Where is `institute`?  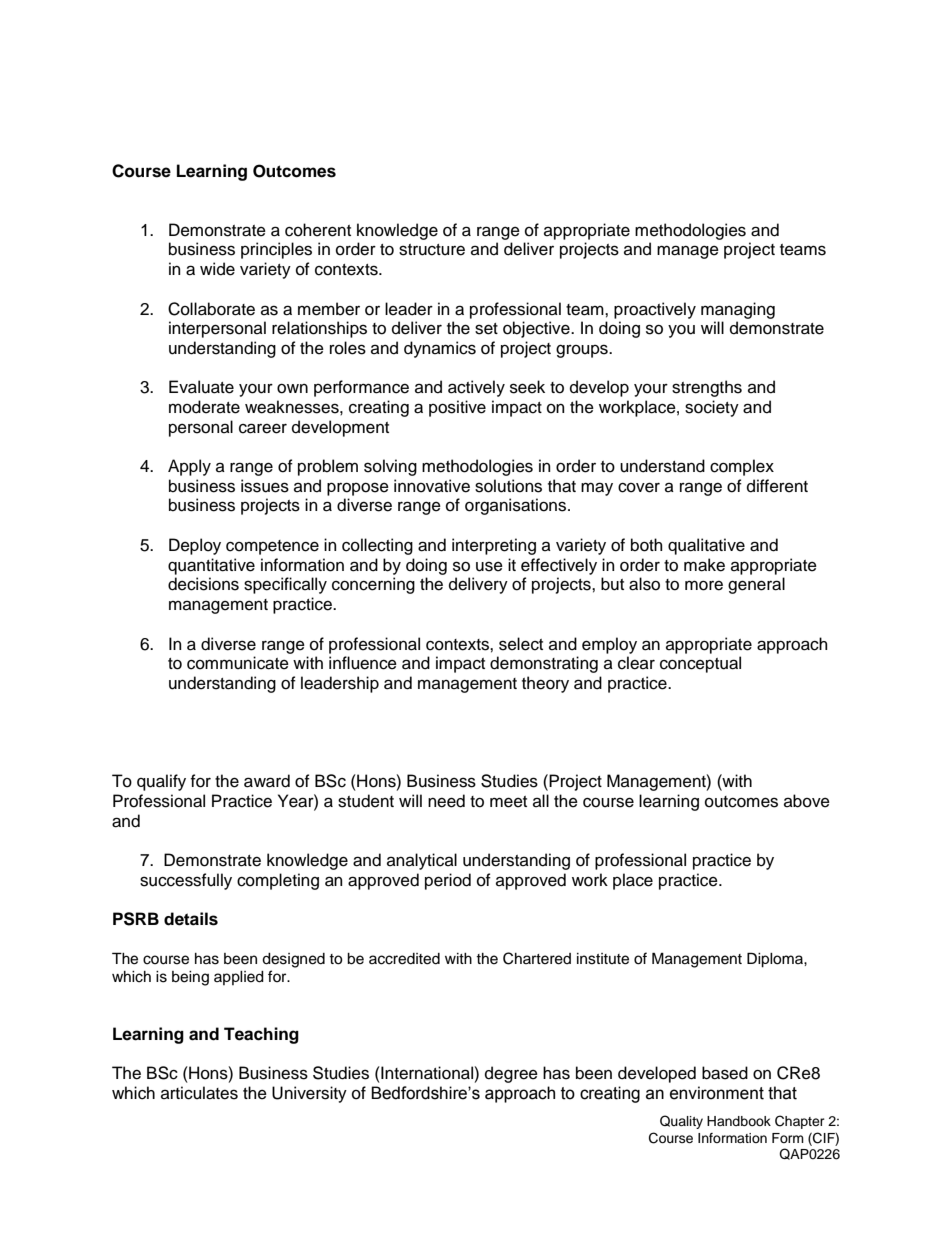 institute is located at coordinates (603, 959).
